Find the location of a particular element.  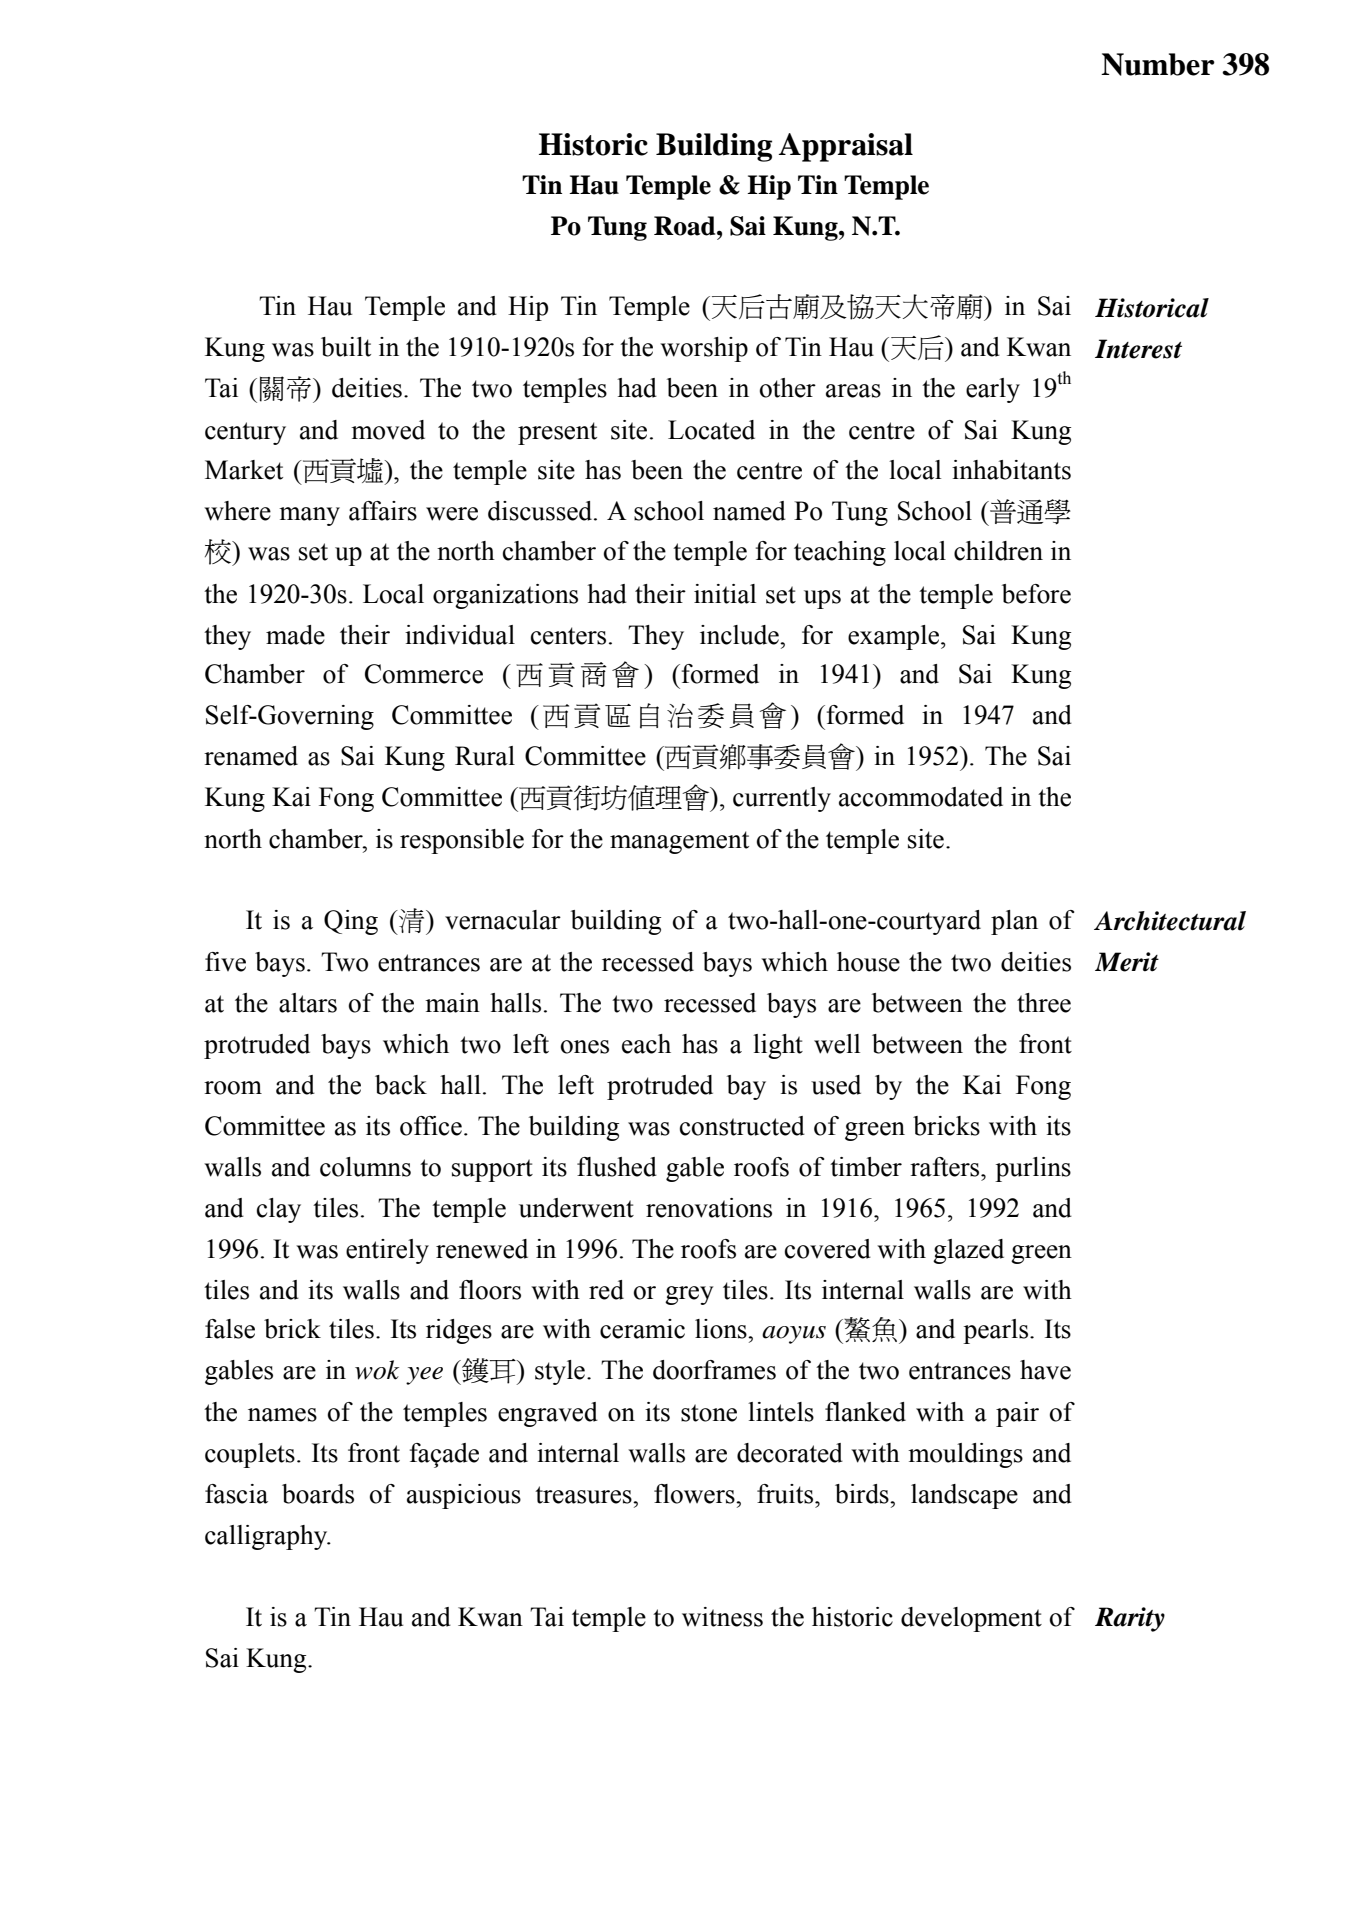

Number is located at coordinates (1158, 64).
